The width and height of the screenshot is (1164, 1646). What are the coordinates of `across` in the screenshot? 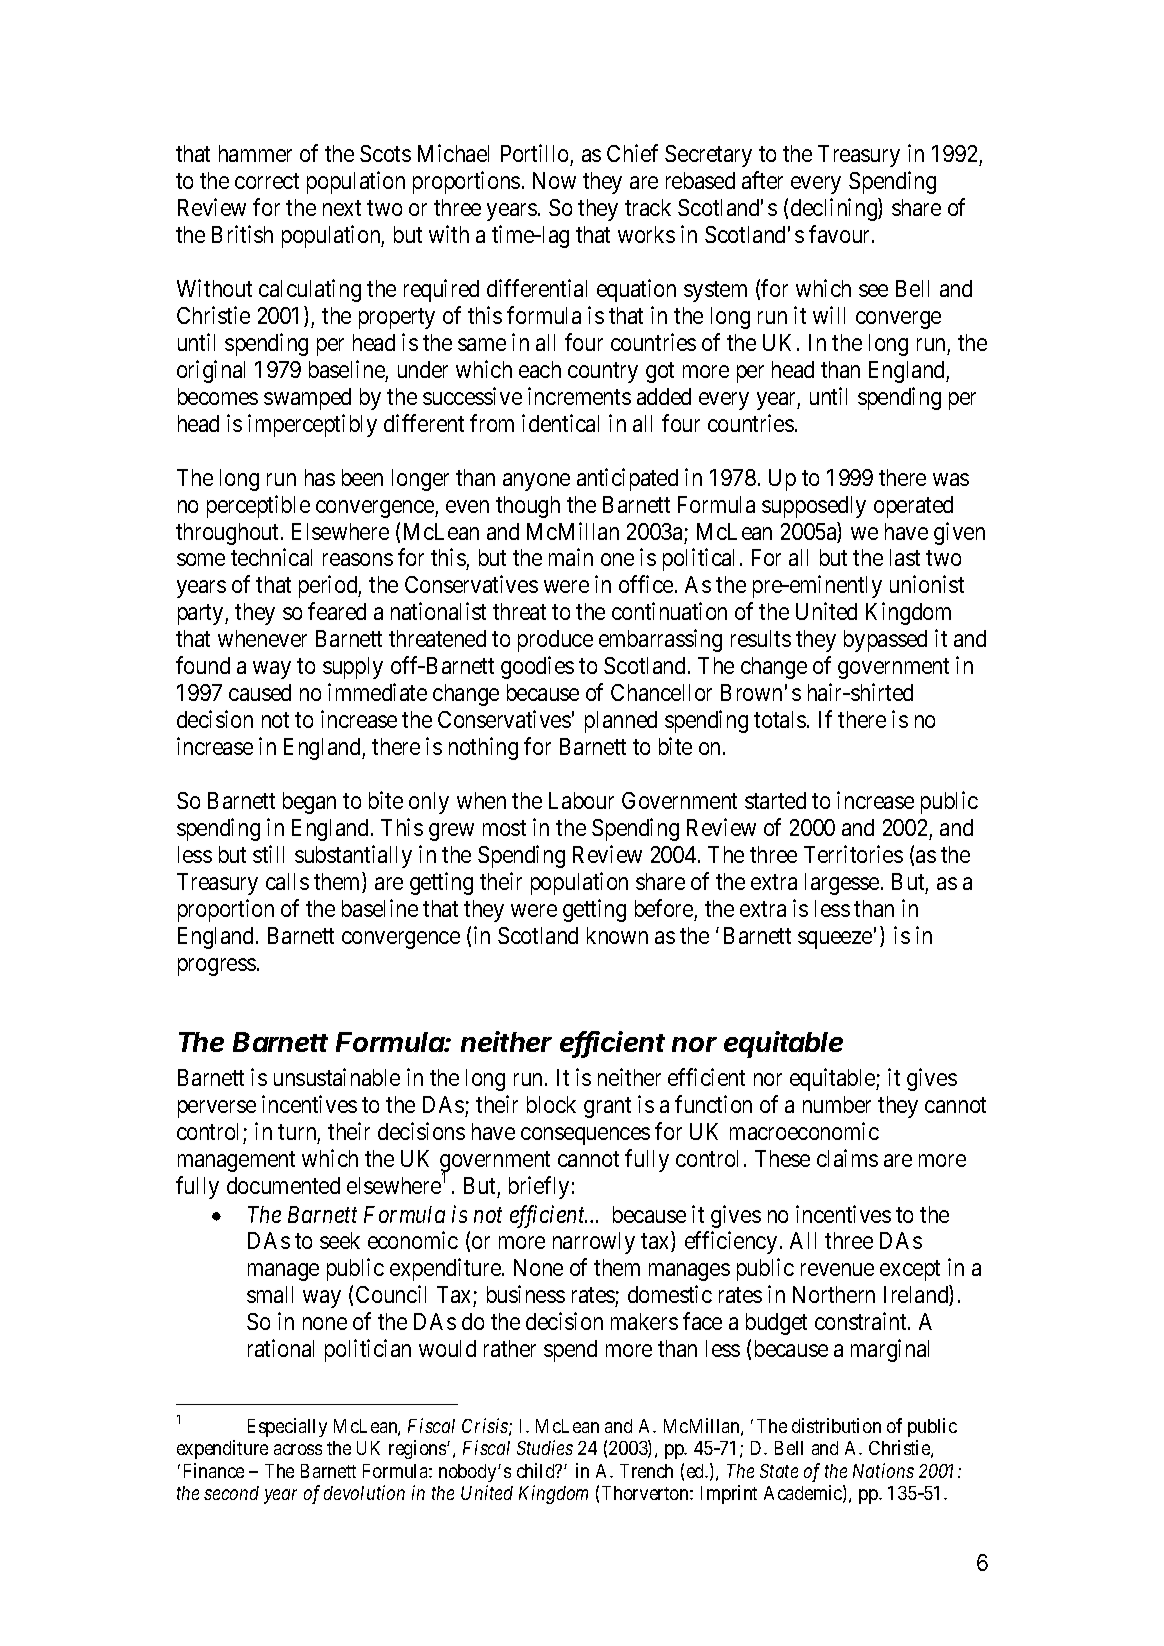 It's located at (298, 1449).
